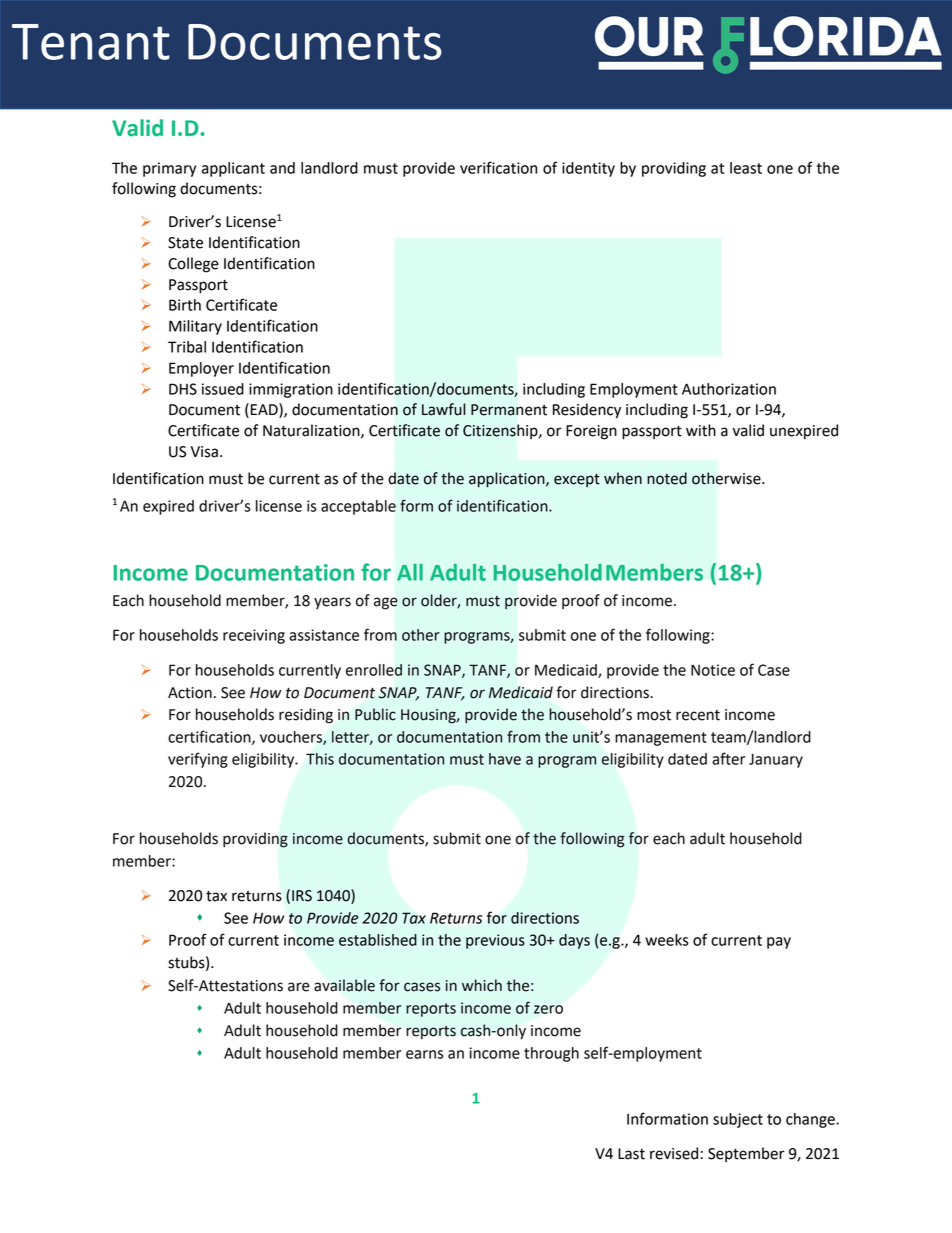  Describe the element at coordinates (91, 42) in the page. I see `Tenant` at that location.
